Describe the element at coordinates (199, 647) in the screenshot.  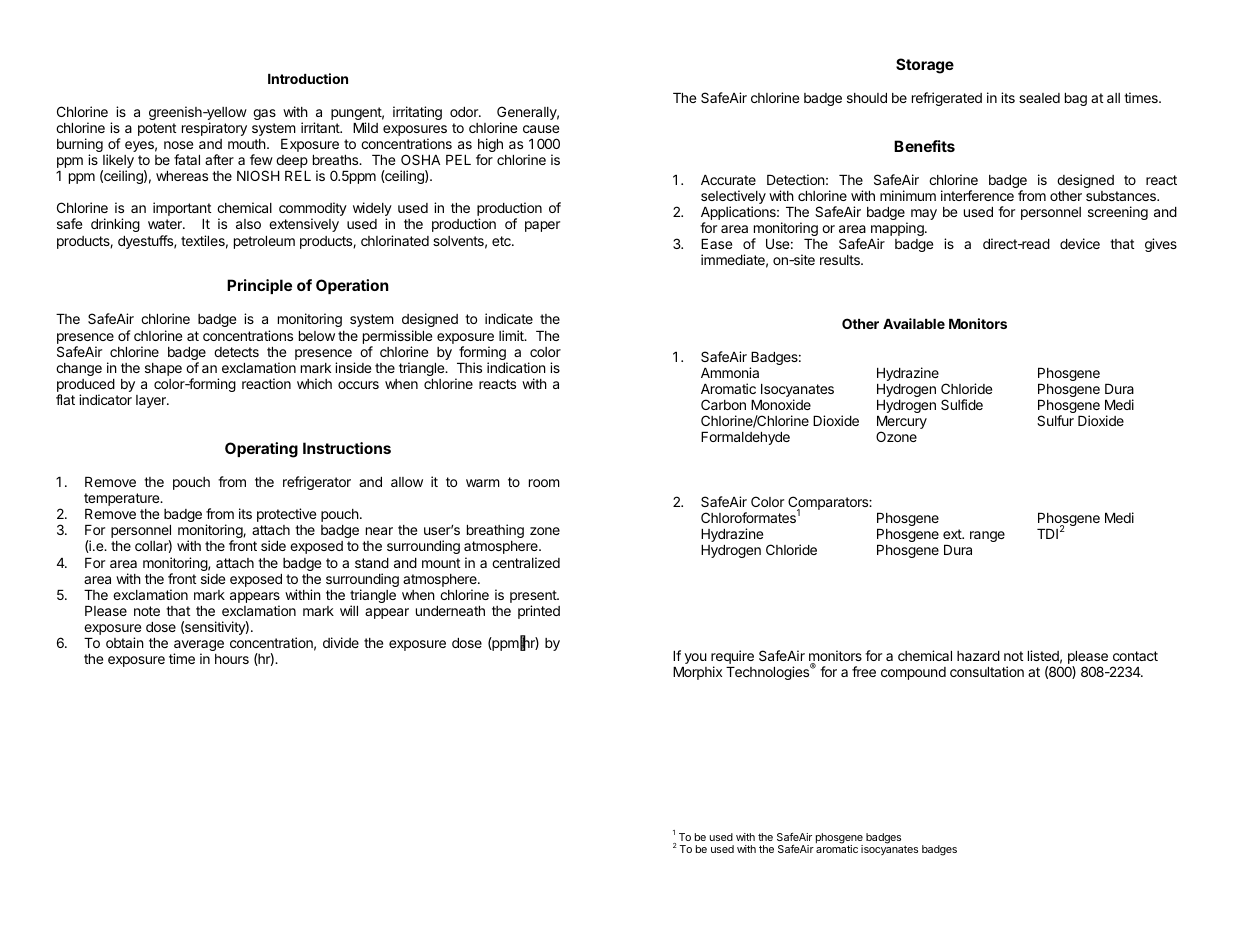
I see `average` at that location.
